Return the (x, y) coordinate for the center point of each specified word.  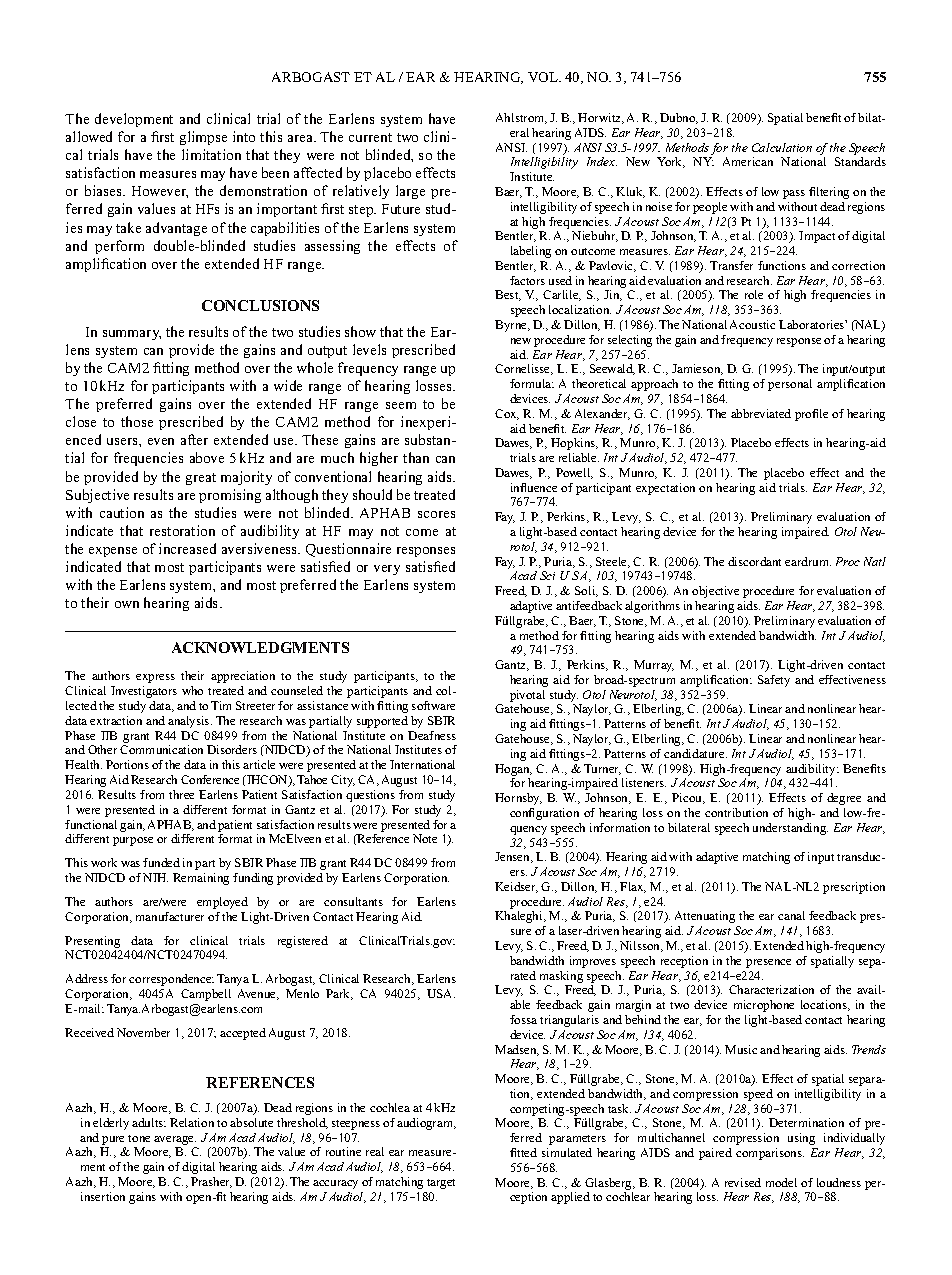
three (181, 794)
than (416, 457)
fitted (523, 1152)
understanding (790, 829)
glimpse (203, 138)
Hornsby (518, 799)
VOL (544, 77)
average (175, 1140)
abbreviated (761, 413)
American (748, 161)
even (161, 441)
